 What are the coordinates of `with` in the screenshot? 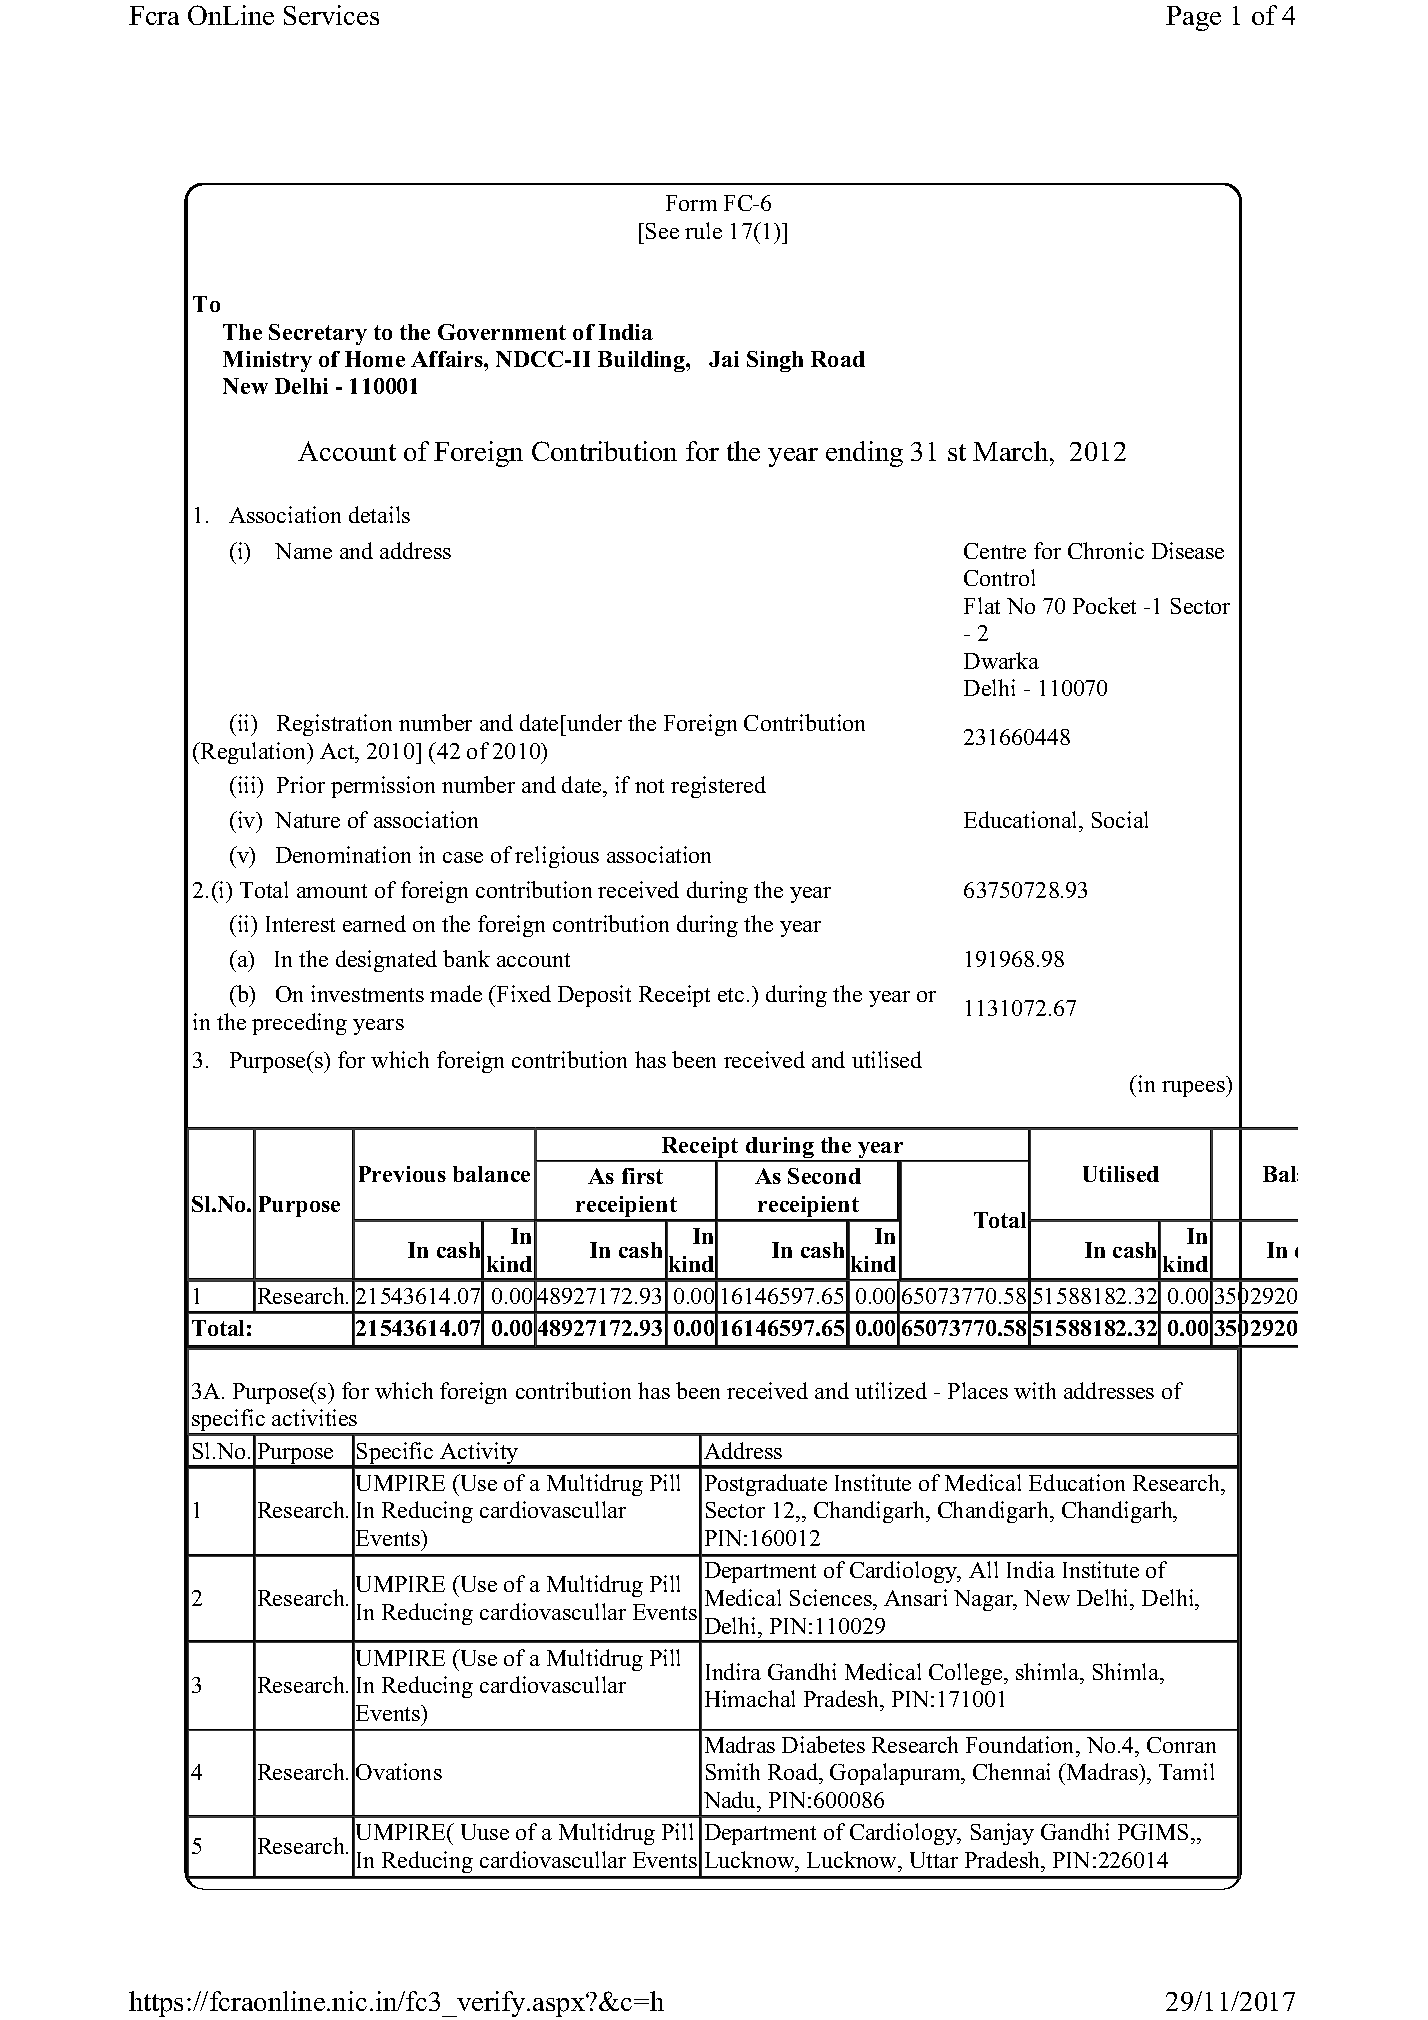 It's located at (1035, 1390).
